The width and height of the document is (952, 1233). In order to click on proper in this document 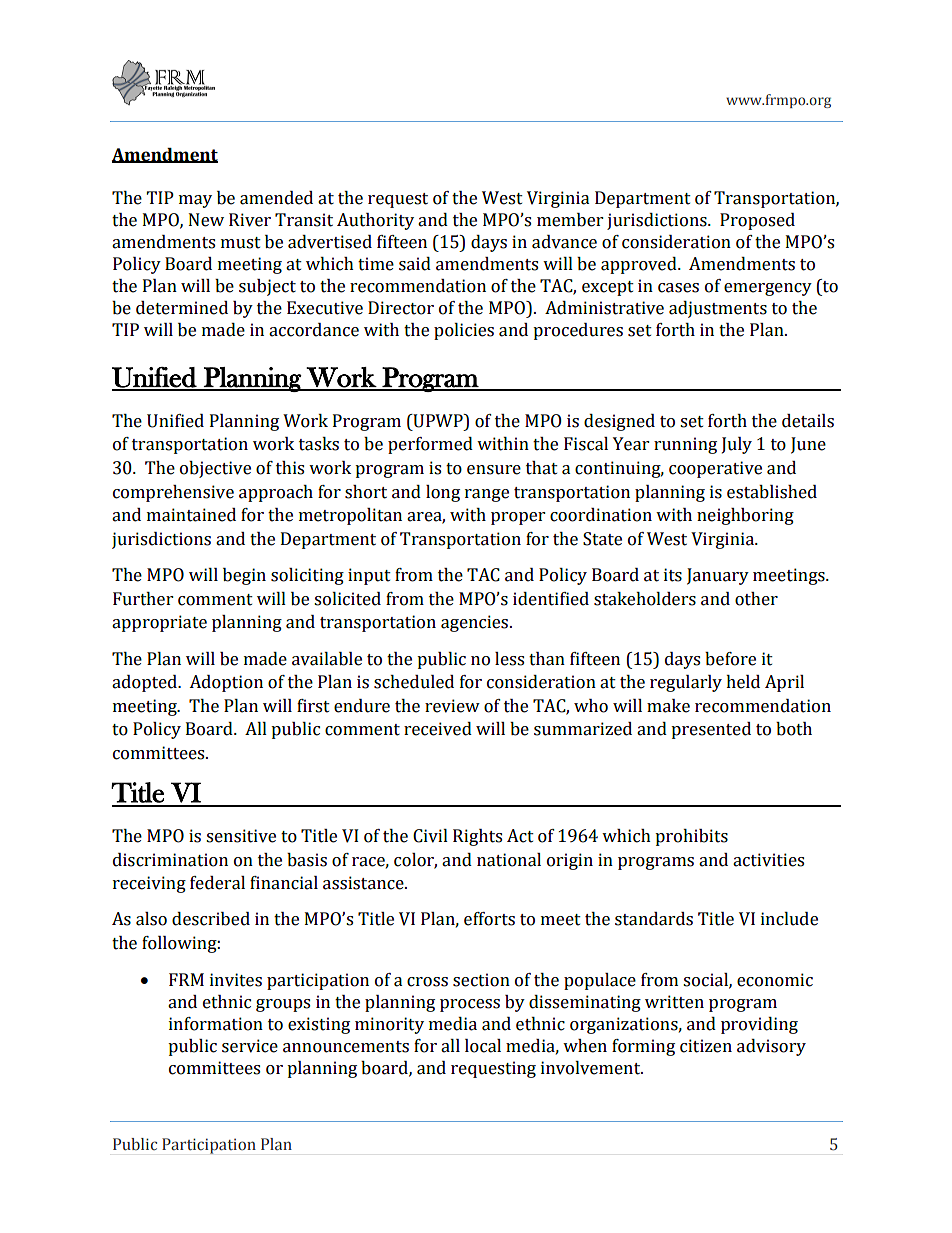, I will do `click(518, 518)`.
